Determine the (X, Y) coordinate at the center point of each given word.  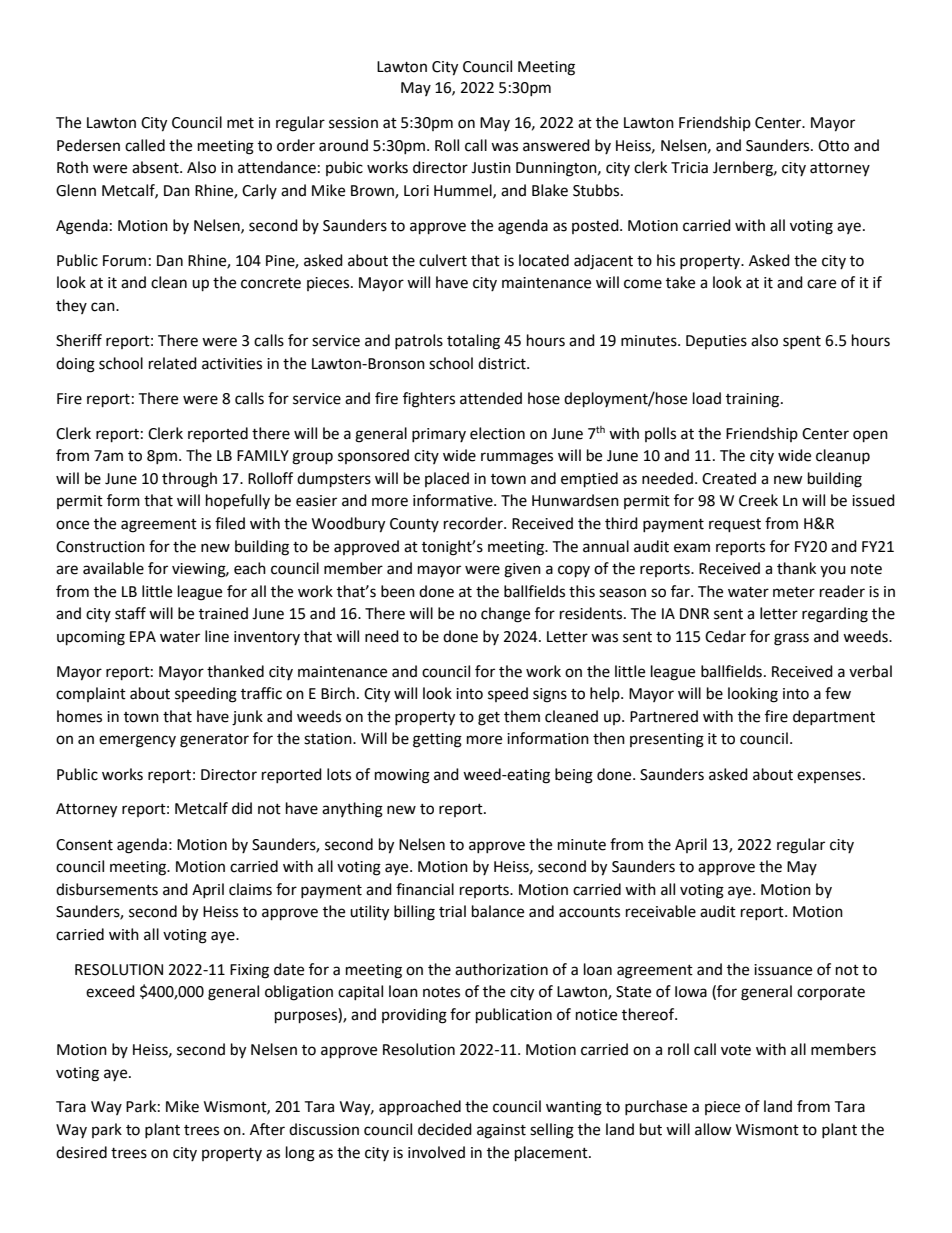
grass (791, 639)
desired (81, 1152)
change (505, 615)
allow (713, 1129)
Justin (491, 168)
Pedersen (88, 145)
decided (445, 1129)
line (217, 636)
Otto (833, 146)
